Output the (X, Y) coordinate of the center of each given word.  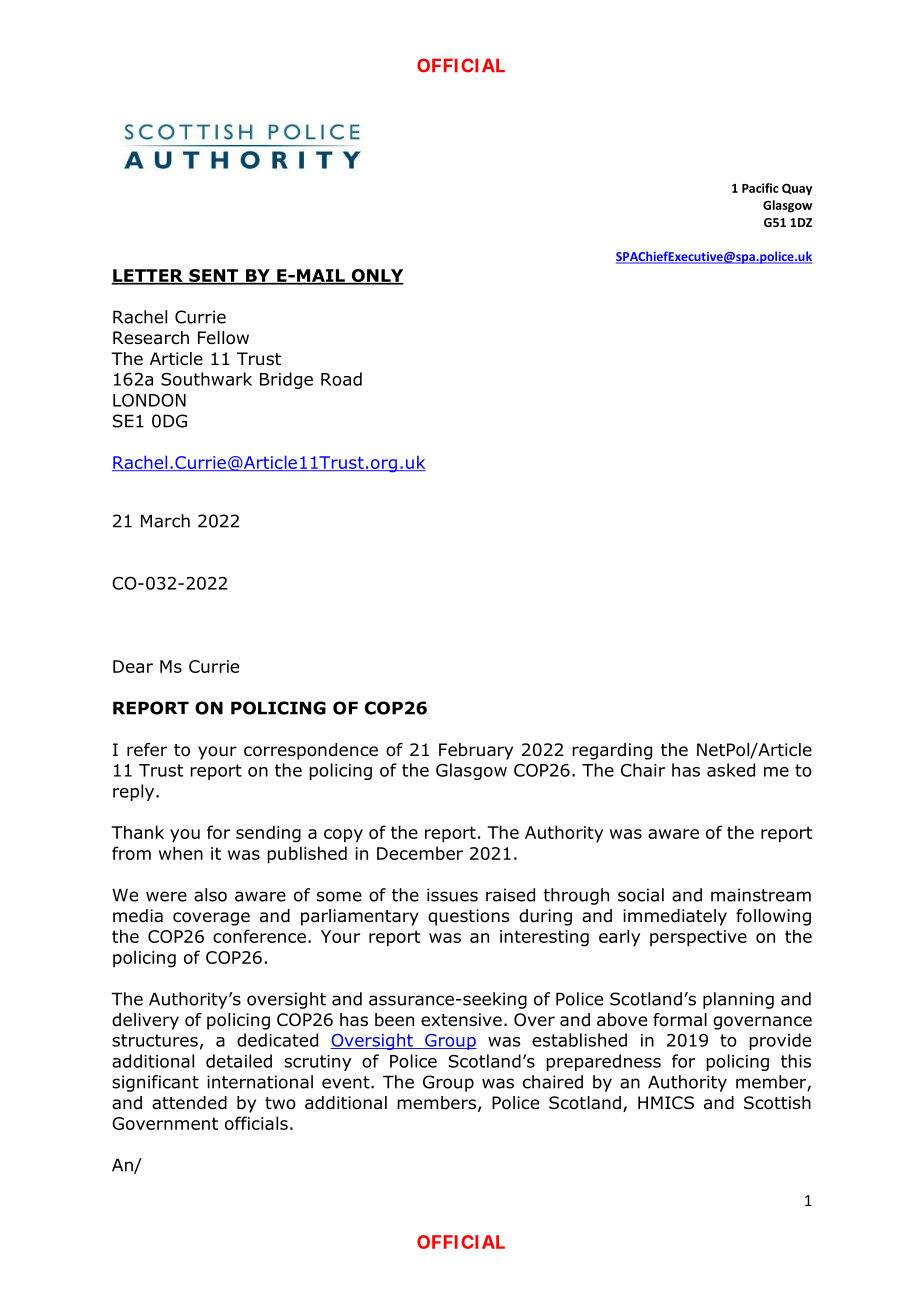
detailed (239, 1061)
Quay (797, 189)
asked (731, 770)
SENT (214, 276)
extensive (461, 1020)
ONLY (376, 276)
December (420, 853)
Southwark (206, 379)
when (181, 853)
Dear (133, 666)
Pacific (760, 188)
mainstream (761, 895)
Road (341, 379)
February (476, 751)
